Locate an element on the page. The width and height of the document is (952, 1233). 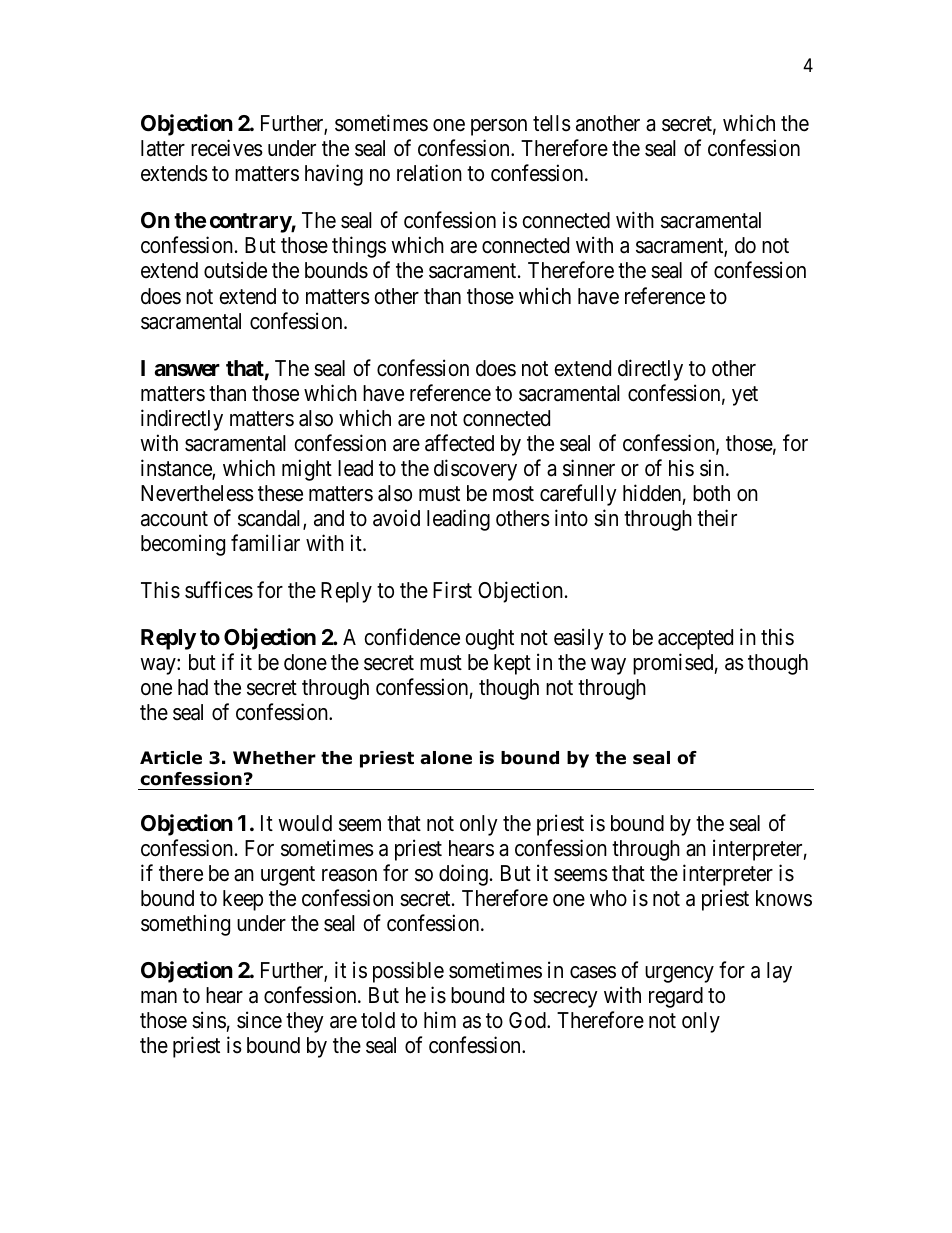
things is located at coordinates (359, 247).
